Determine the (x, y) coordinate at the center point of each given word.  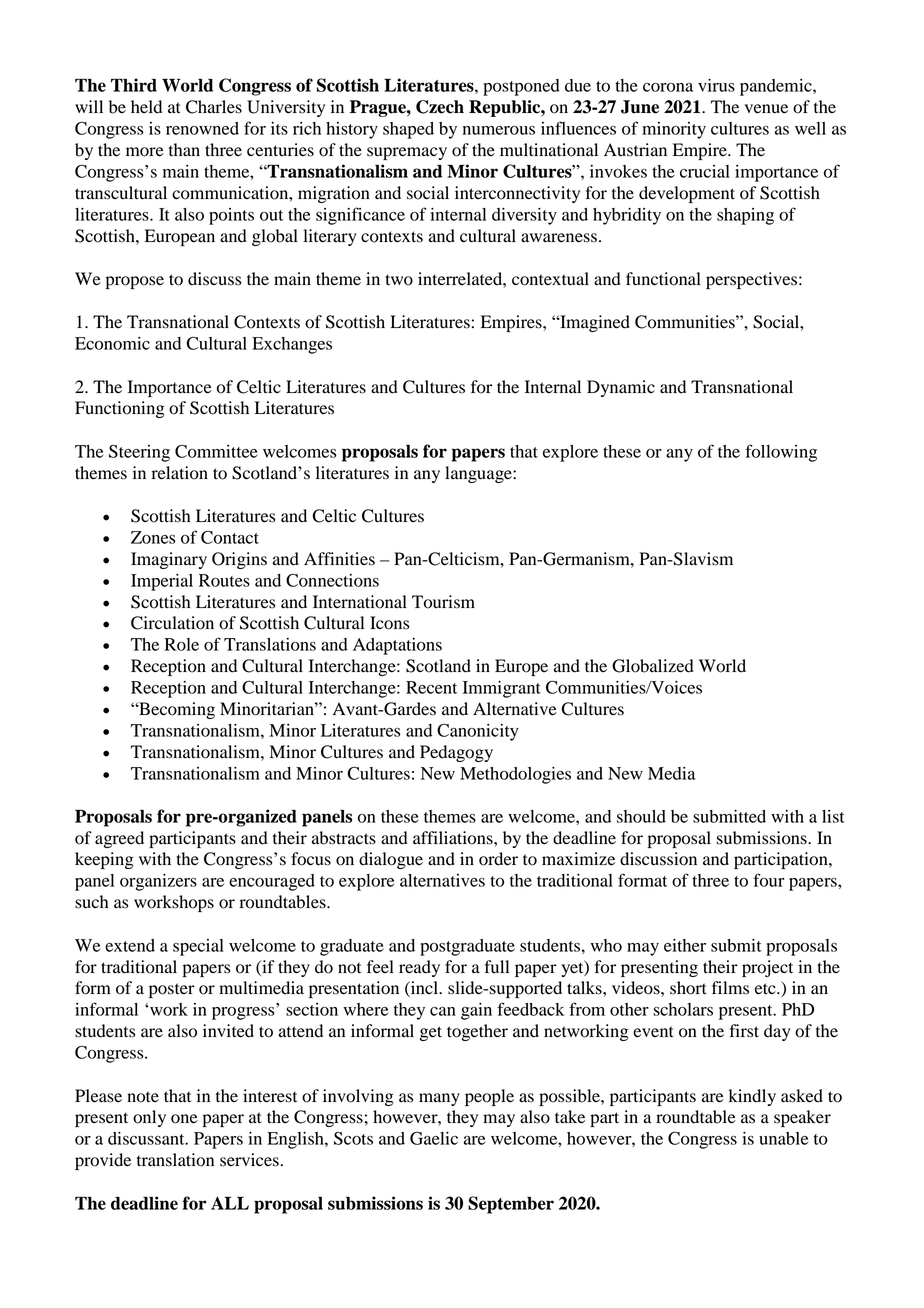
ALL (230, 1203)
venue (766, 109)
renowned (202, 128)
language (479, 474)
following (781, 453)
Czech (440, 107)
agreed (119, 839)
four (768, 880)
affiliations (454, 838)
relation (180, 473)
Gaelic (434, 1138)
